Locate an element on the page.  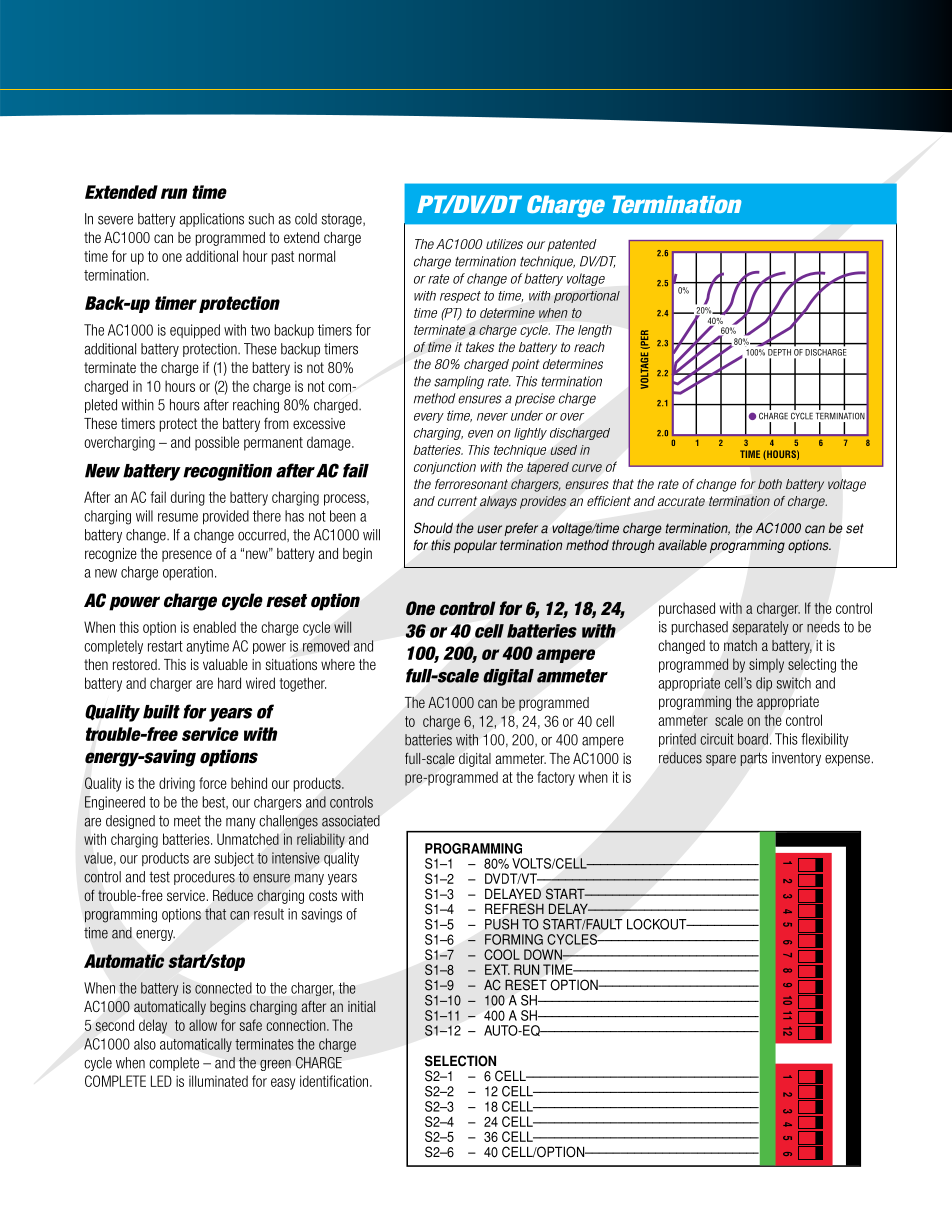
simply is located at coordinates (766, 665).
